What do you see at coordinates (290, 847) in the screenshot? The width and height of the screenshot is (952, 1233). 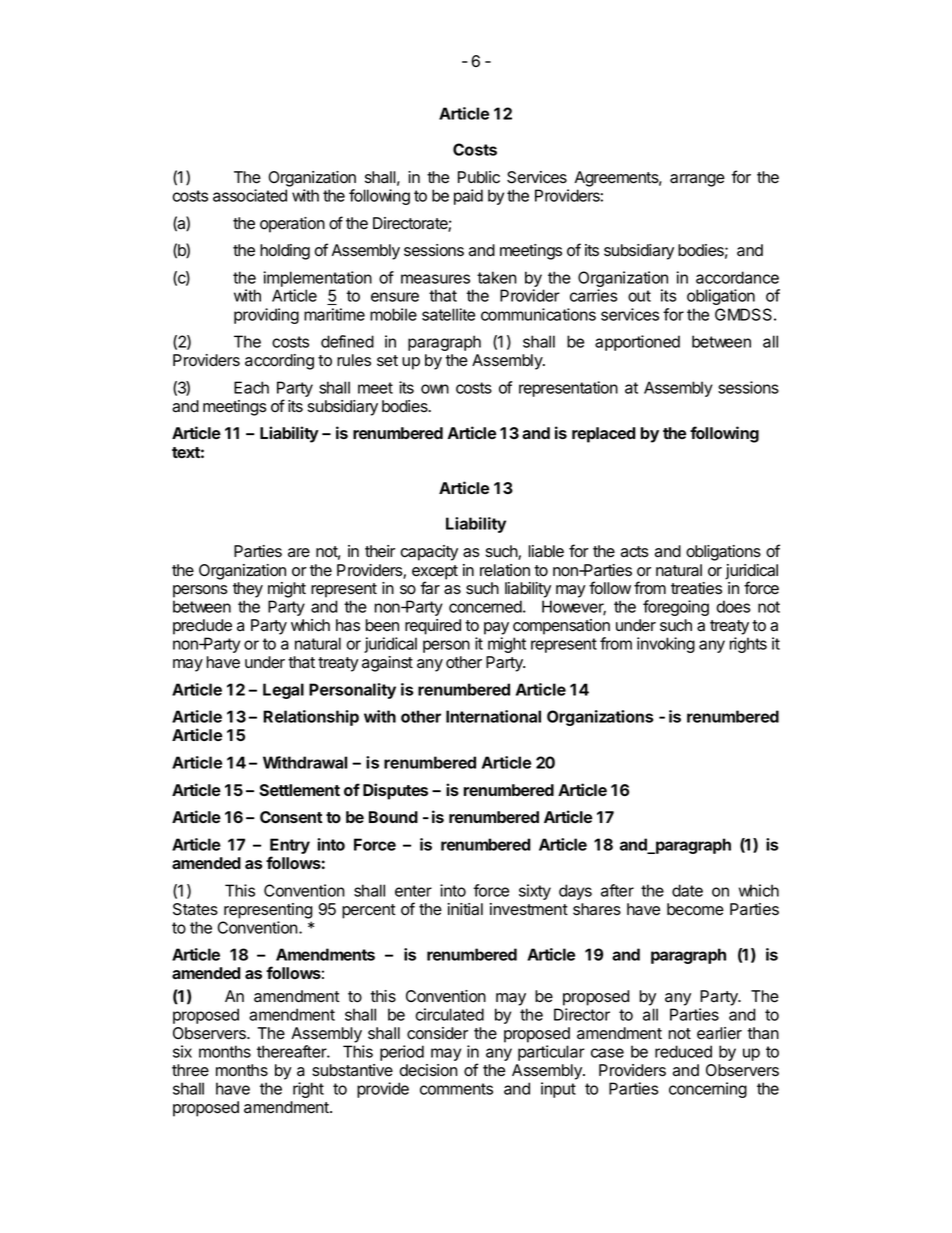 I see `Entry` at bounding box center [290, 847].
